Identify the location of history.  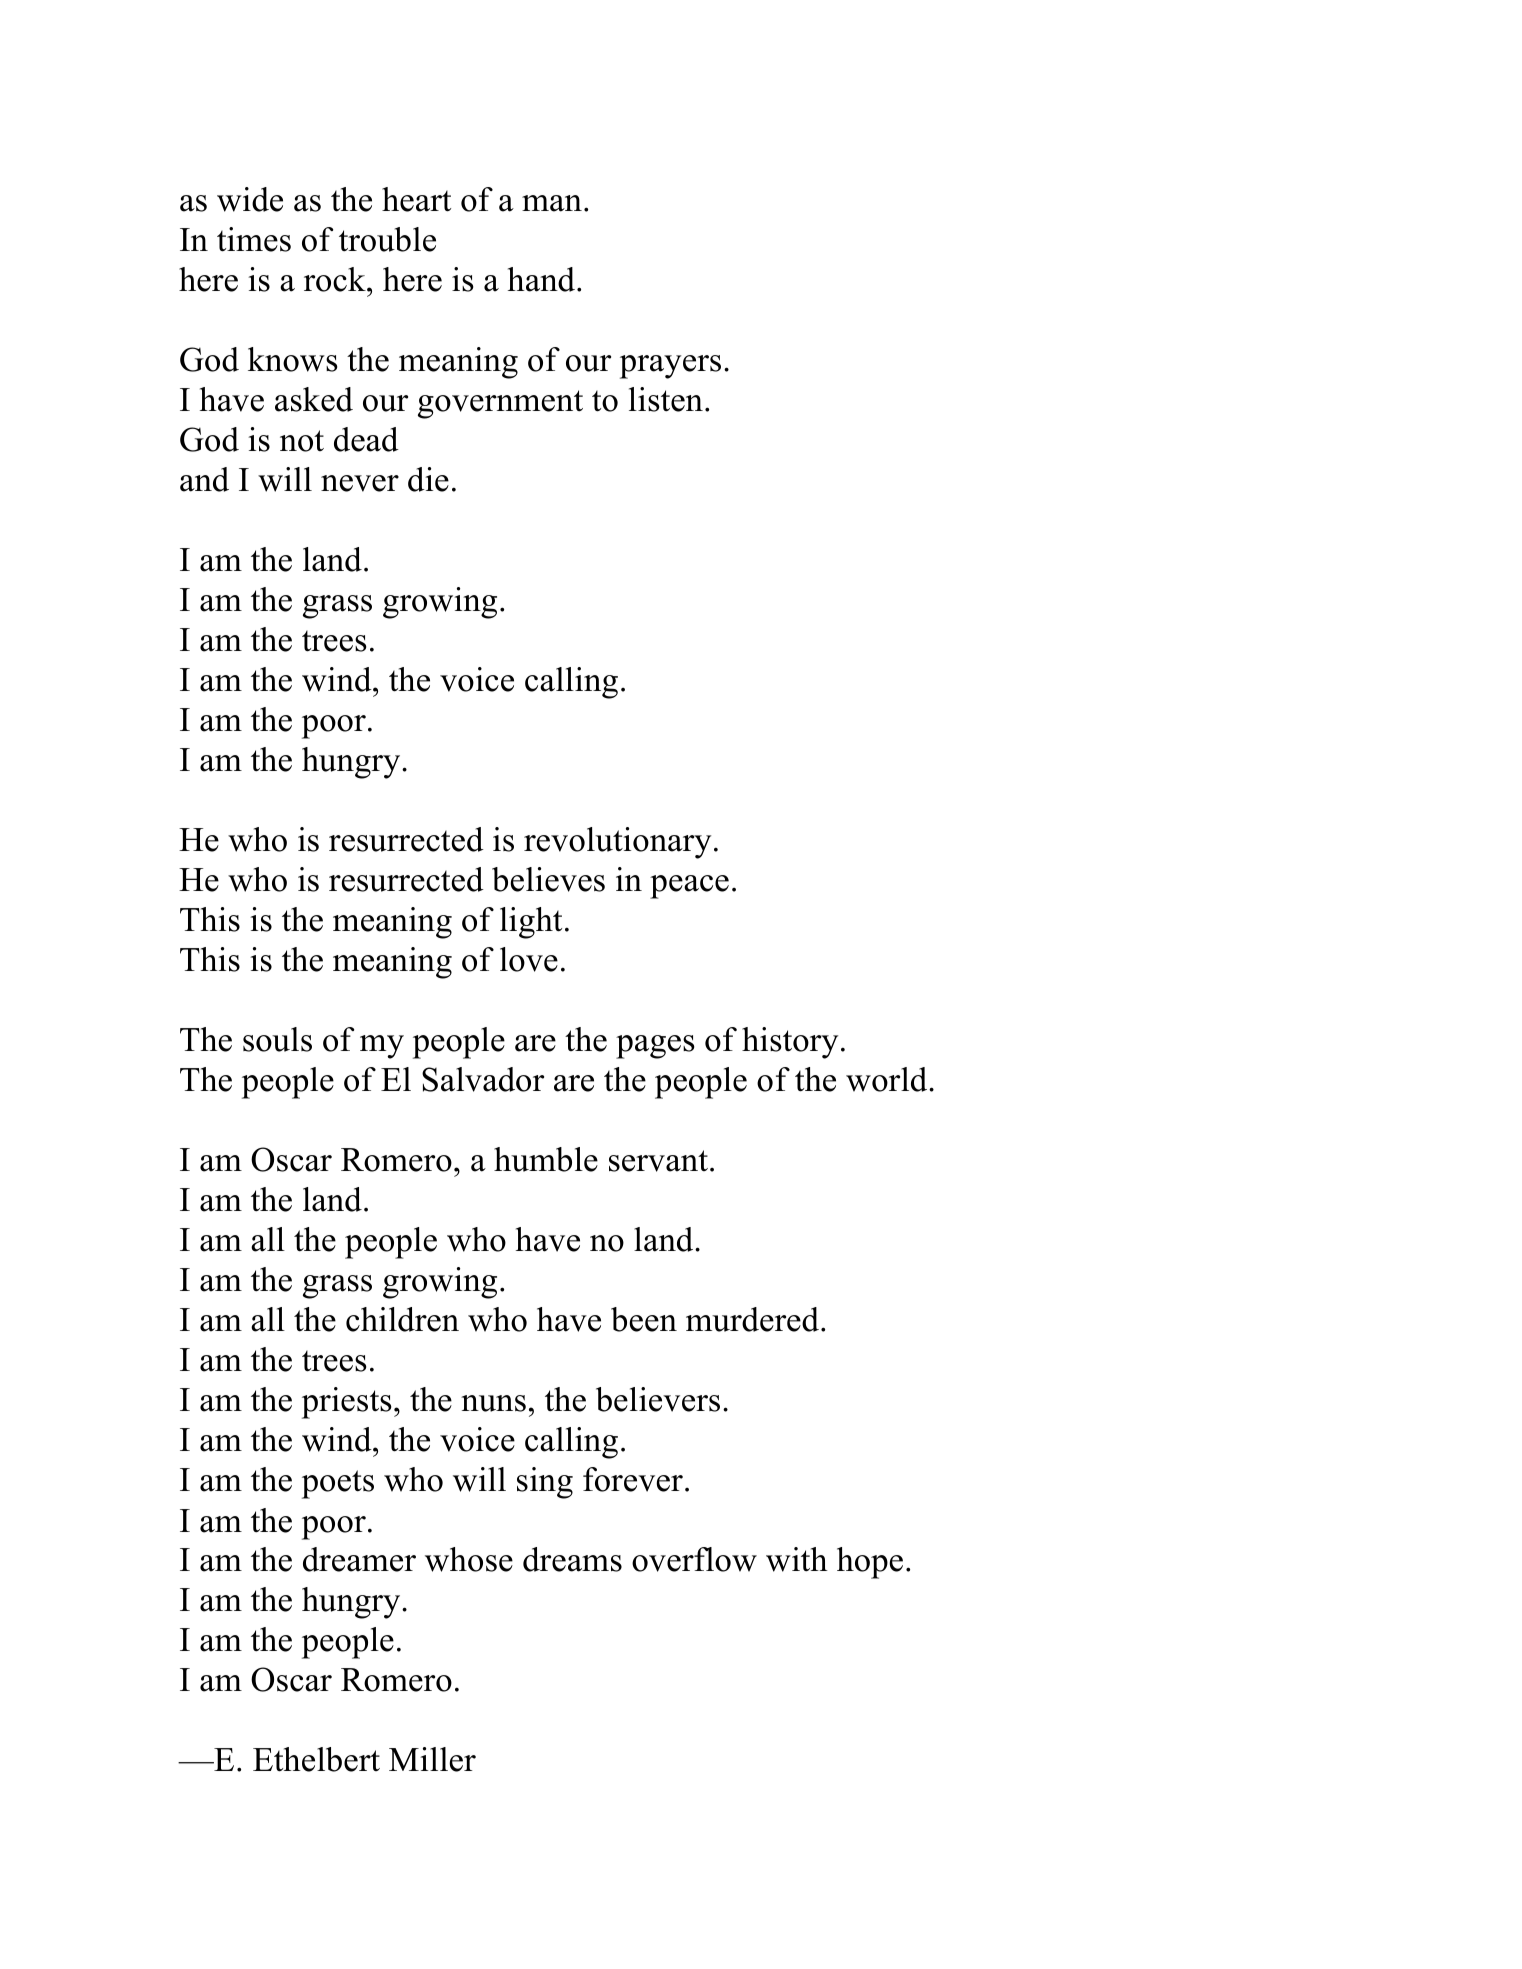
(790, 1043).
